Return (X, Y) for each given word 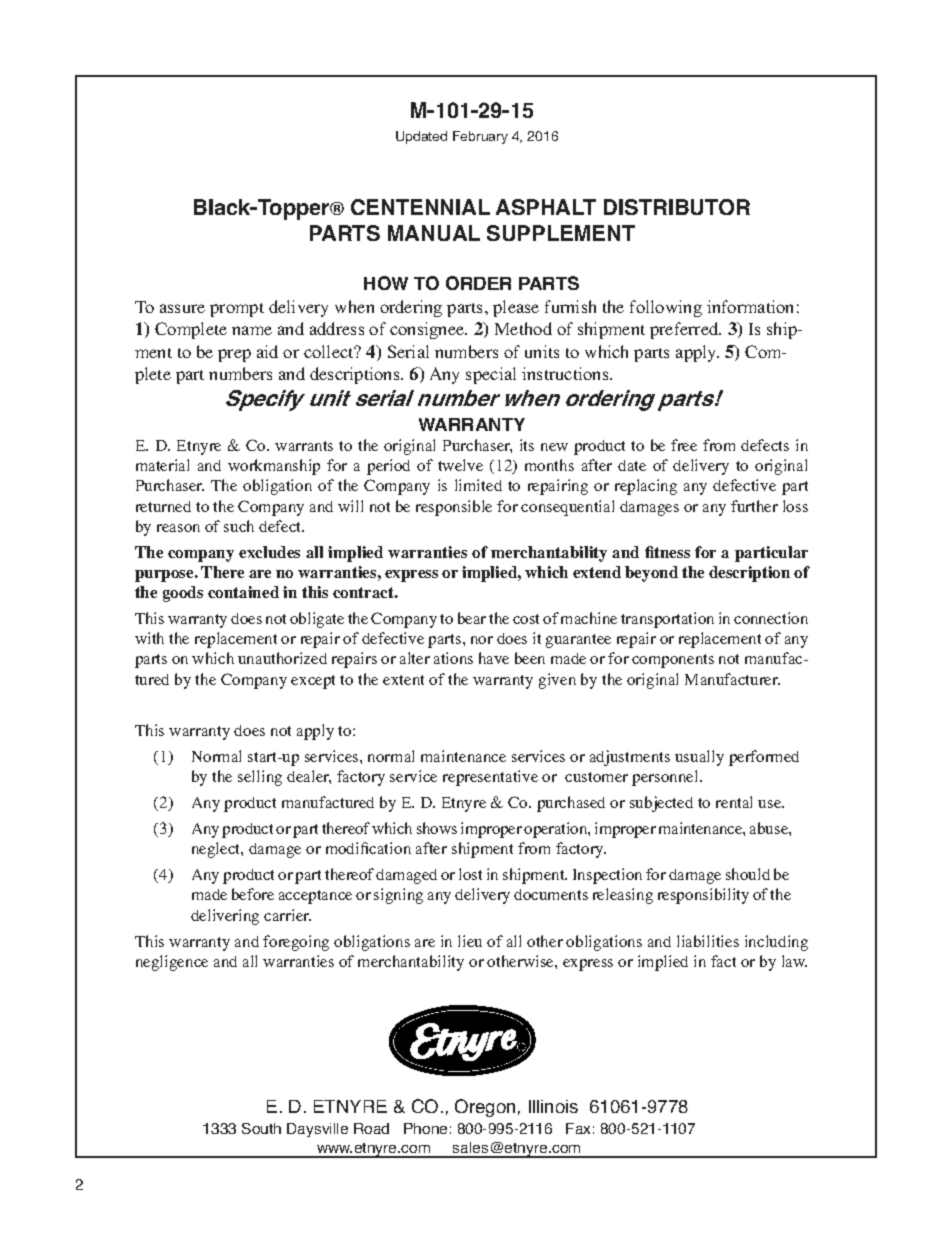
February (480, 137)
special (491, 375)
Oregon (485, 1108)
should (748, 874)
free (684, 445)
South (261, 1128)
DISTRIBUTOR (677, 207)
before (253, 894)
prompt (237, 310)
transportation (667, 620)
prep (234, 355)
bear (472, 618)
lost (470, 874)
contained (243, 592)
